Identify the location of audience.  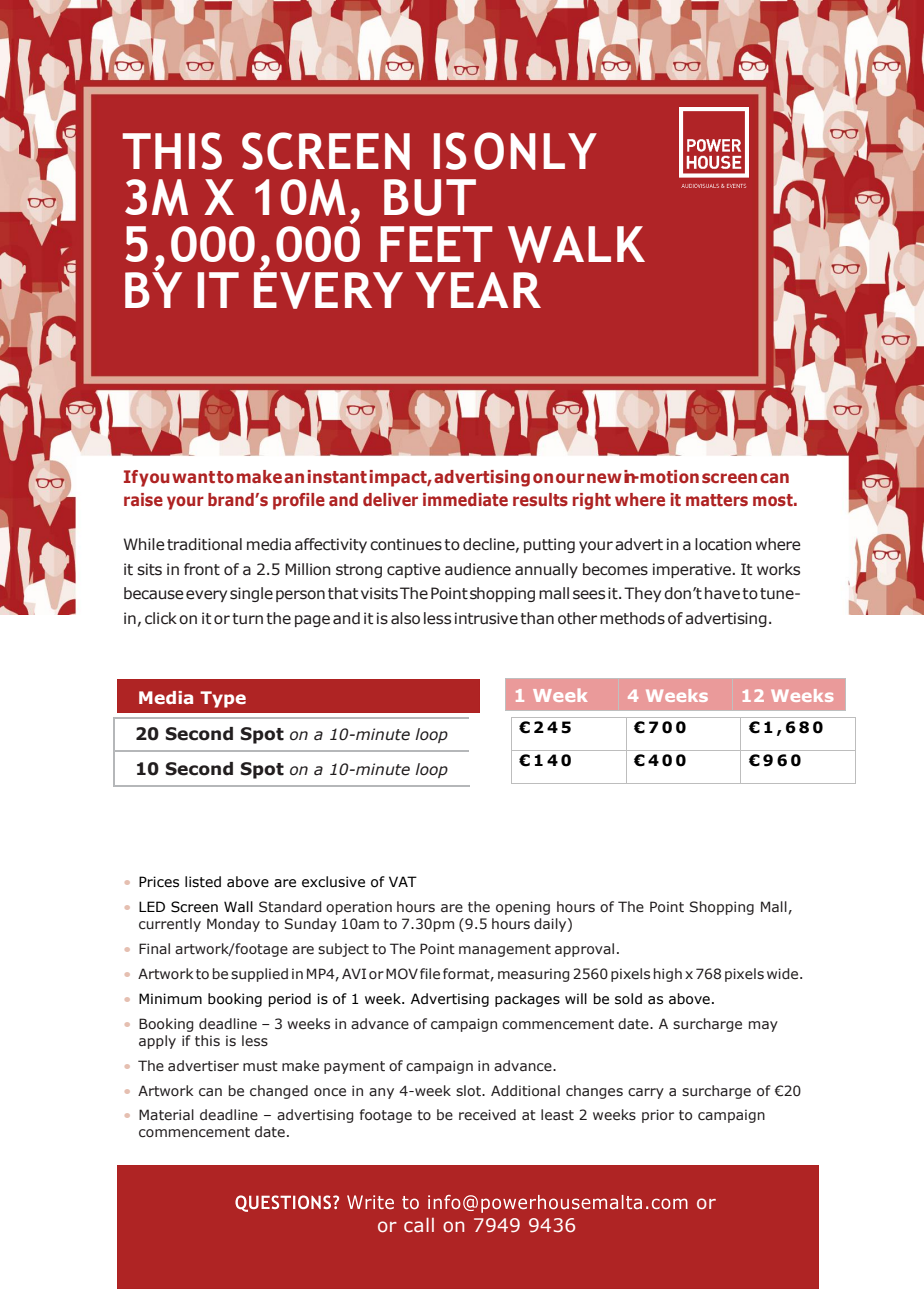
(478, 569).
